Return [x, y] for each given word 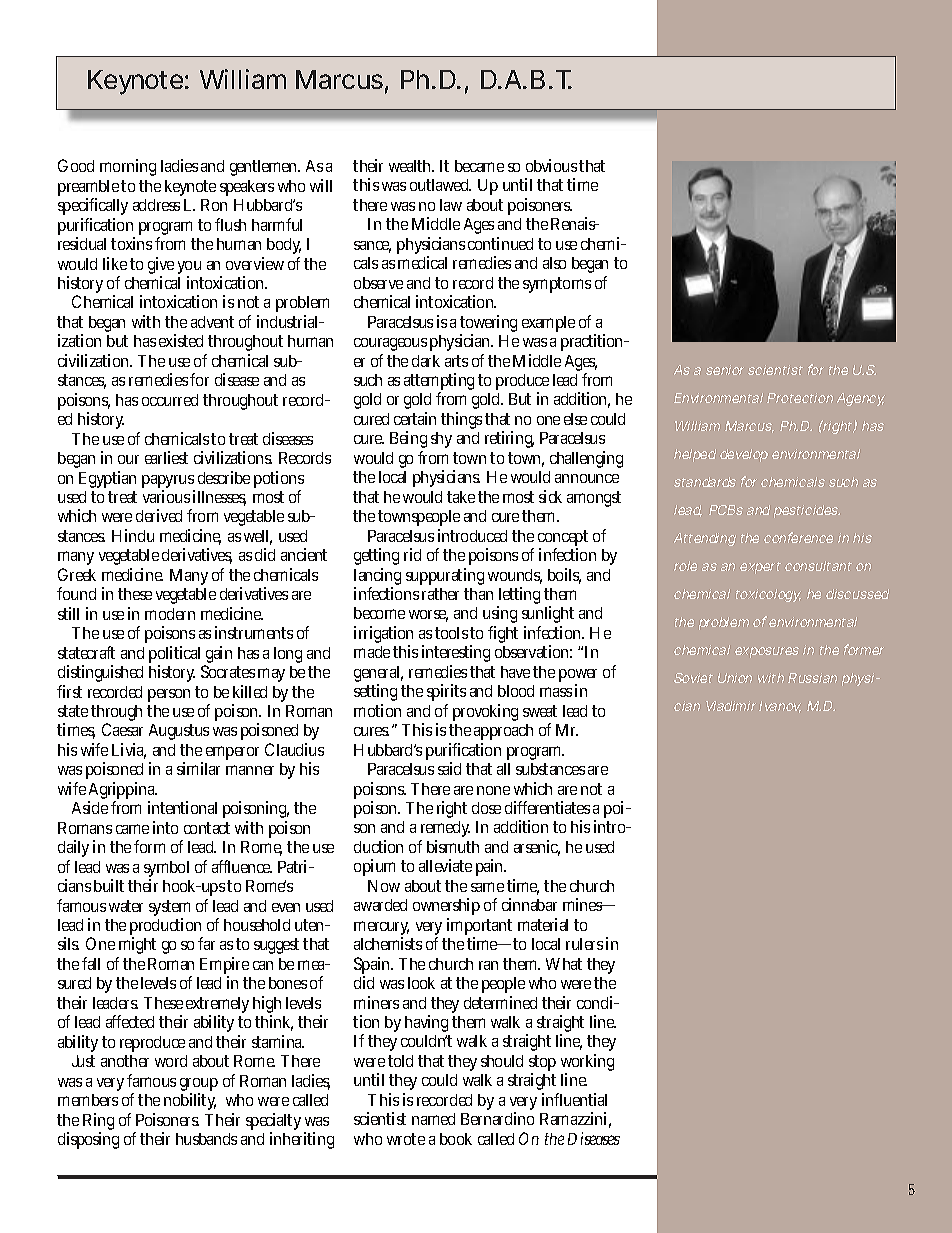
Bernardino [497, 1118]
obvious [553, 165]
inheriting [302, 1140]
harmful [277, 224]
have [517, 672]
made [372, 652]
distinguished [100, 673]
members [88, 1100]
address [156, 205]
